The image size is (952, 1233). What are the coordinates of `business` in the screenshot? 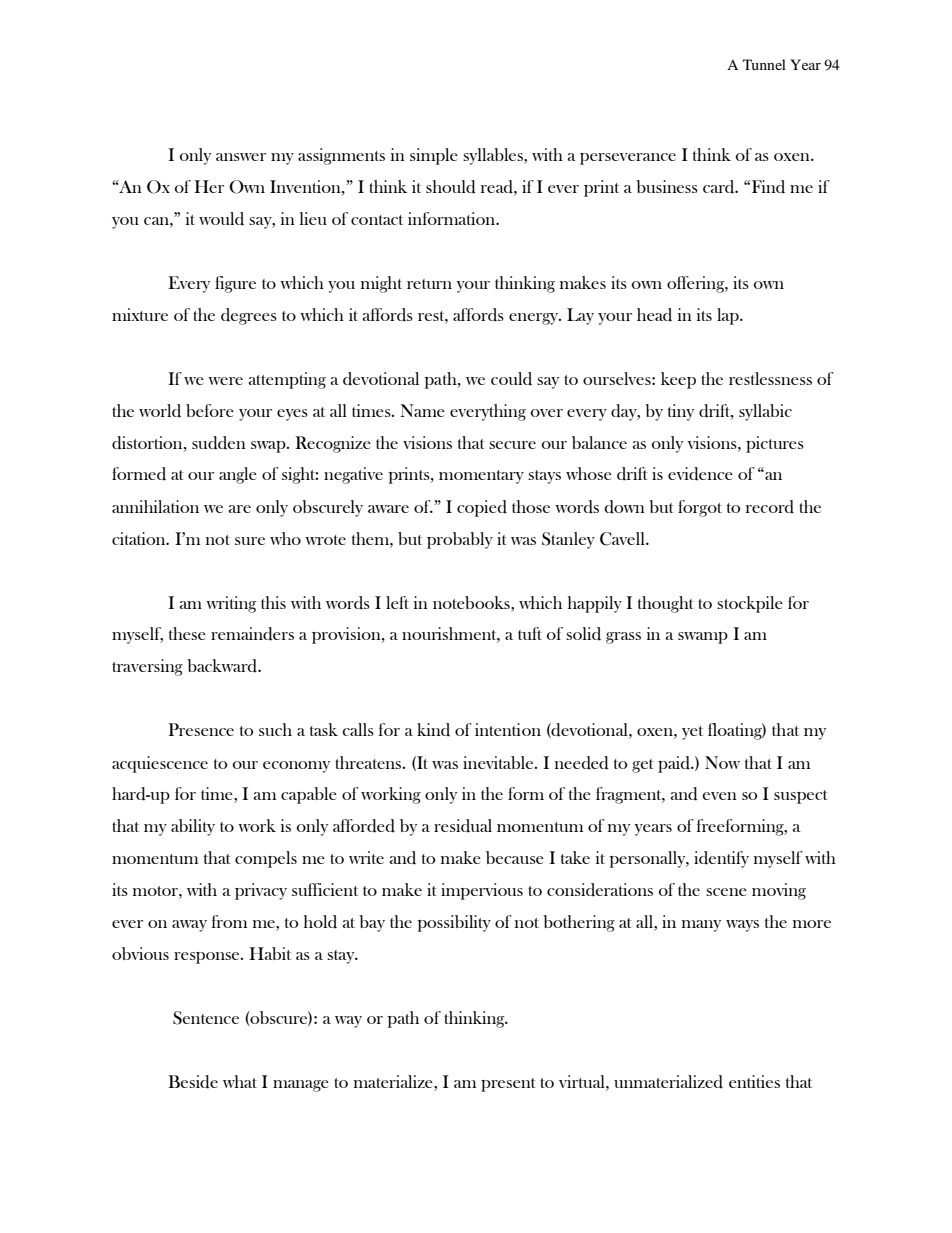 It's located at (667, 186).
